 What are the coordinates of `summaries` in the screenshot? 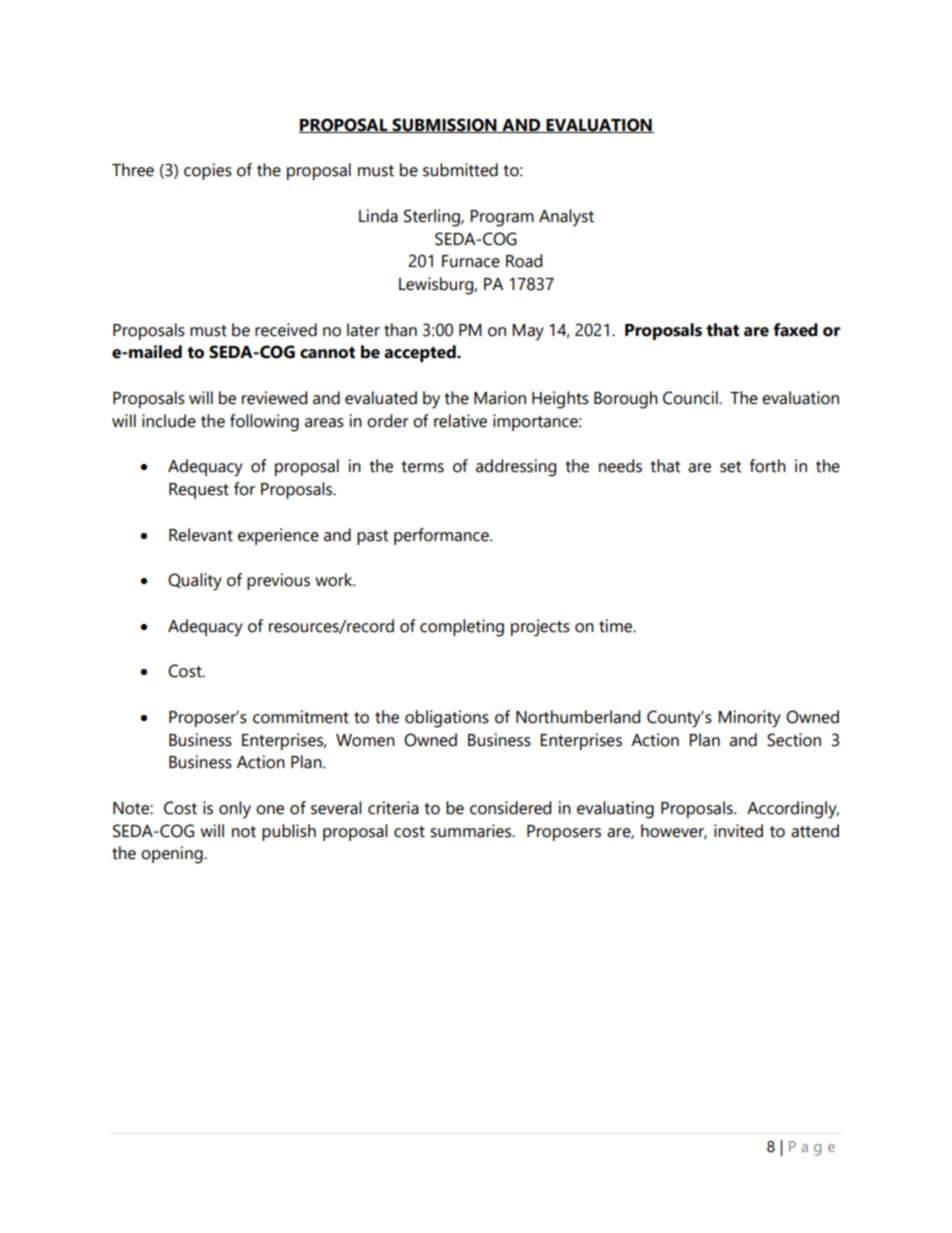 It's located at (471, 831).
